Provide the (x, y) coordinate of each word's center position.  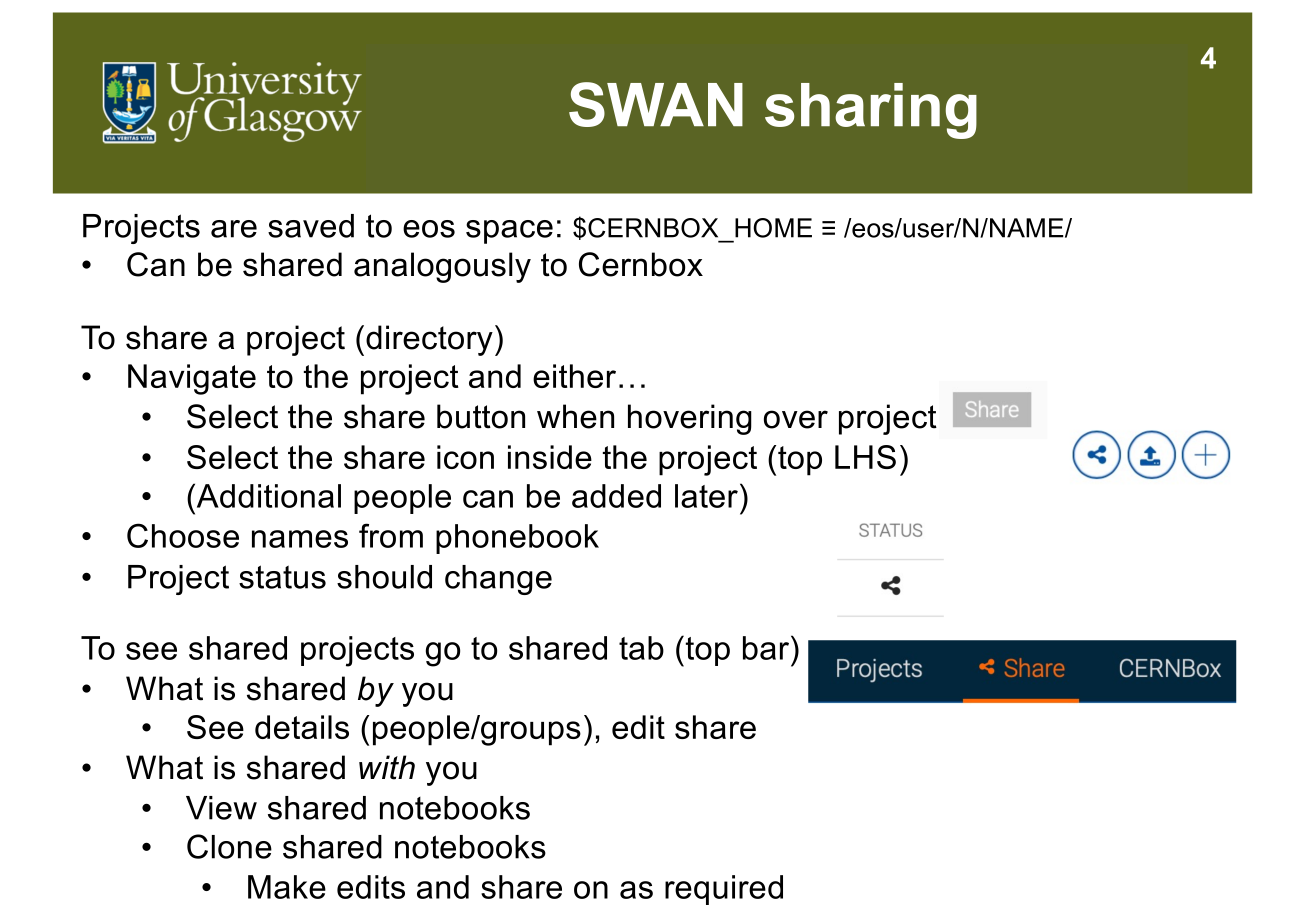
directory (429, 340)
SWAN (656, 104)
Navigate (192, 379)
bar (767, 647)
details (302, 727)
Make (287, 887)
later (708, 495)
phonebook (517, 539)
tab (641, 648)
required (724, 890)
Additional (267, 495)
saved (311, 226)
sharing (871, 111)
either (574, 376)
